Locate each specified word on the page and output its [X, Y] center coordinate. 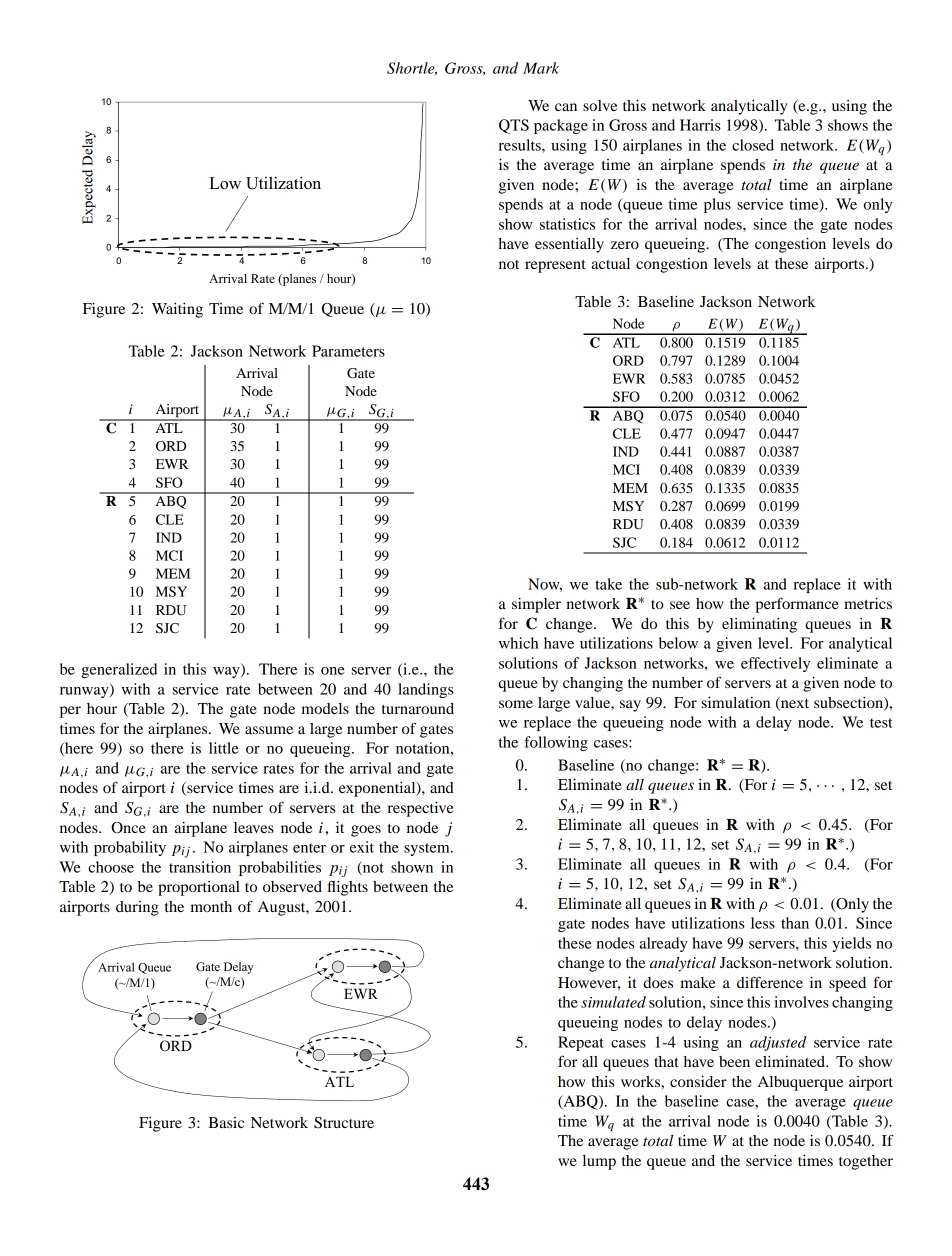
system [428, 849]
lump [599, 1162]
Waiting [177, 310]
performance [797, 605]
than [795, 923]
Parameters [348, 351]
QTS [514, 126]
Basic [226, 1122]
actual [610, 263]
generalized [119, 670]
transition [200, 867]
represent [555, 266]
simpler [536, 605]
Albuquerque [800, 1083]
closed [753, 145]
